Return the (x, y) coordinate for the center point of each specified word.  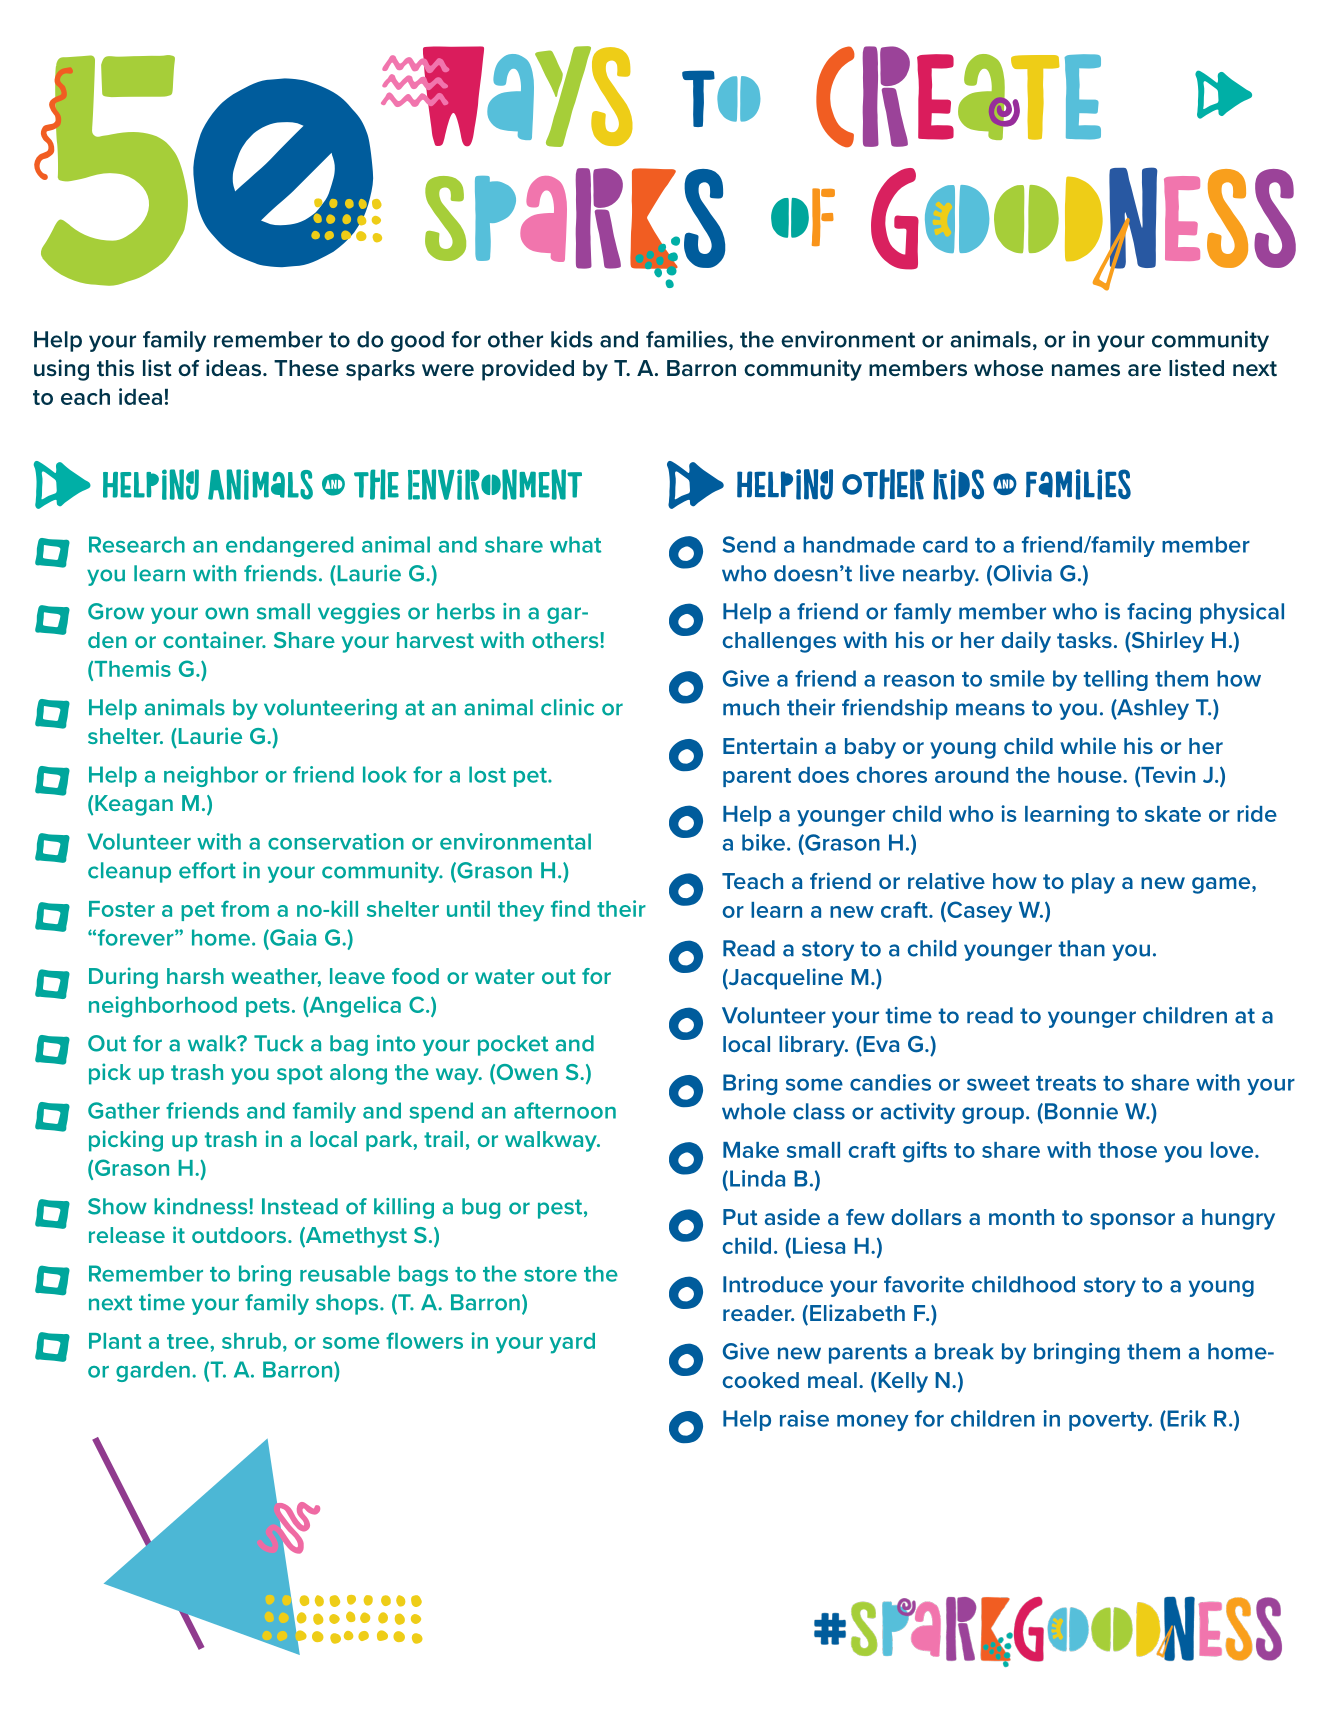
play (1093, 883)
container (214, 639)
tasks (1084, 640)
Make (751, 1150)
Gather (124, 1110)
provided (528, 370)
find (570, 908)
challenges (779, 642)
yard (572, 1343)
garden (153, 1371)
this (115, 368)
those (1127, 1150)
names (1086, 370)
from (245, 908)
